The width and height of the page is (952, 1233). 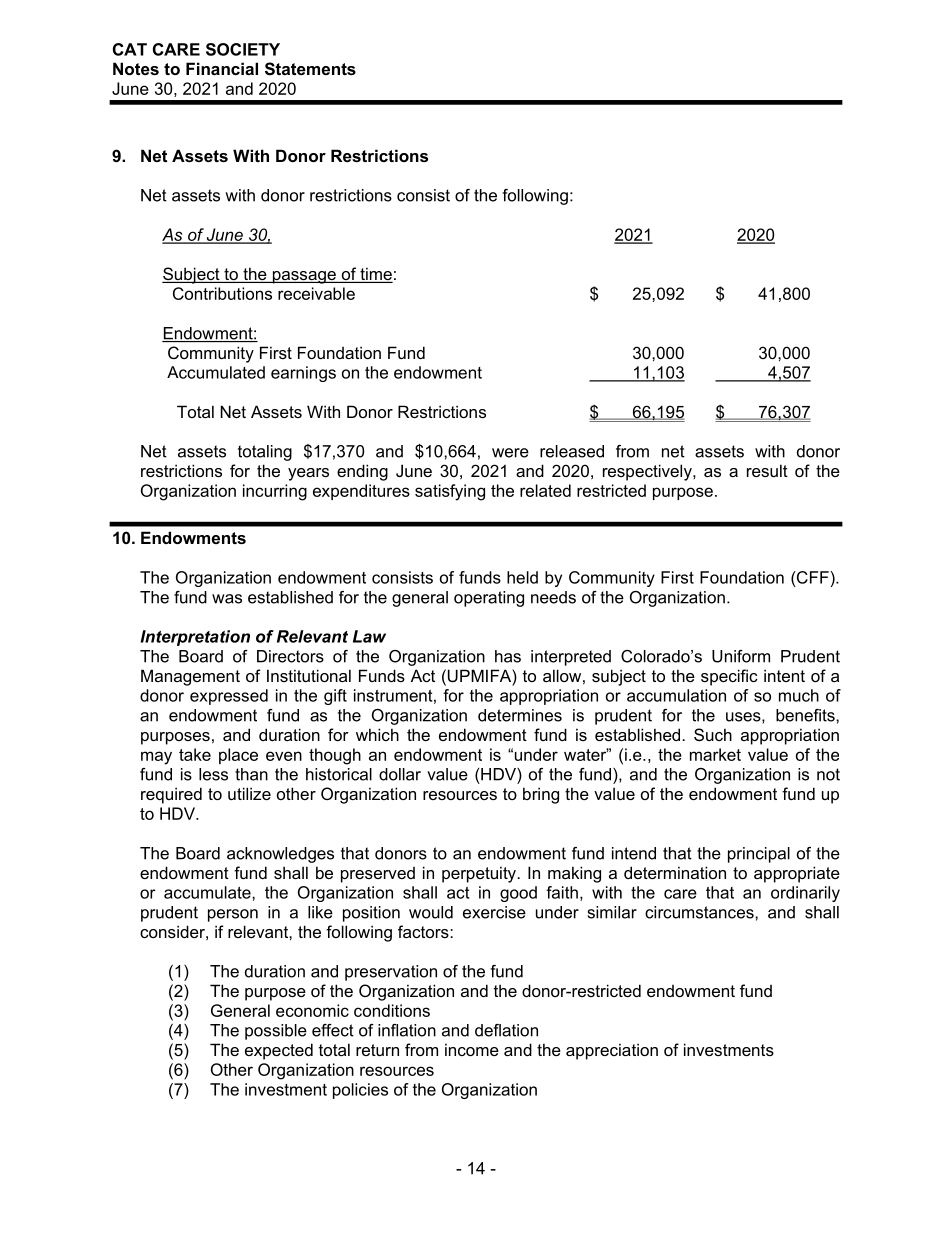 What do you see at coordinates (480, 874) in the page?
I see `perpetuity` at bounding box center [480, 874].
